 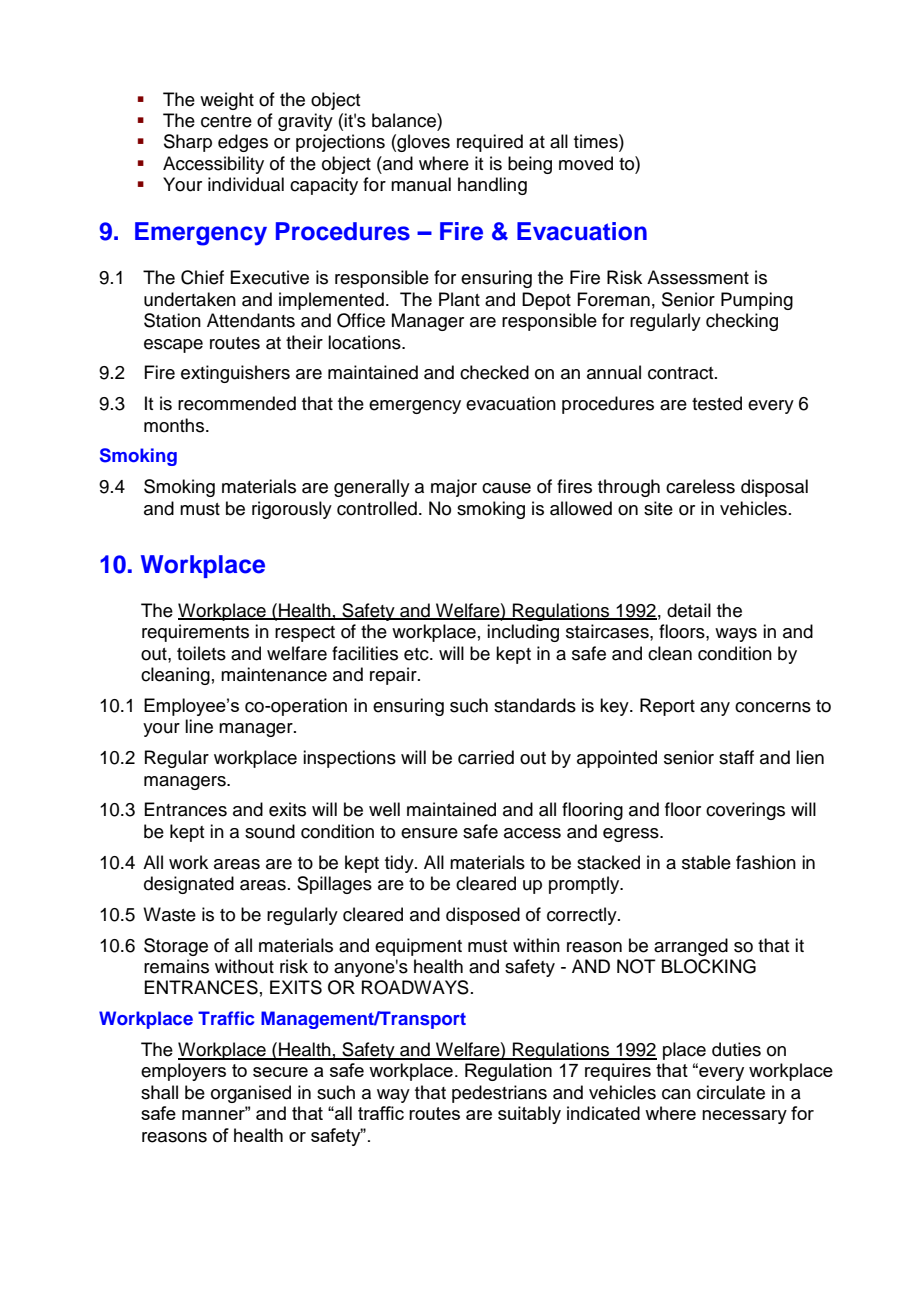 I want to click on detail, so click(x=689, y=610).
